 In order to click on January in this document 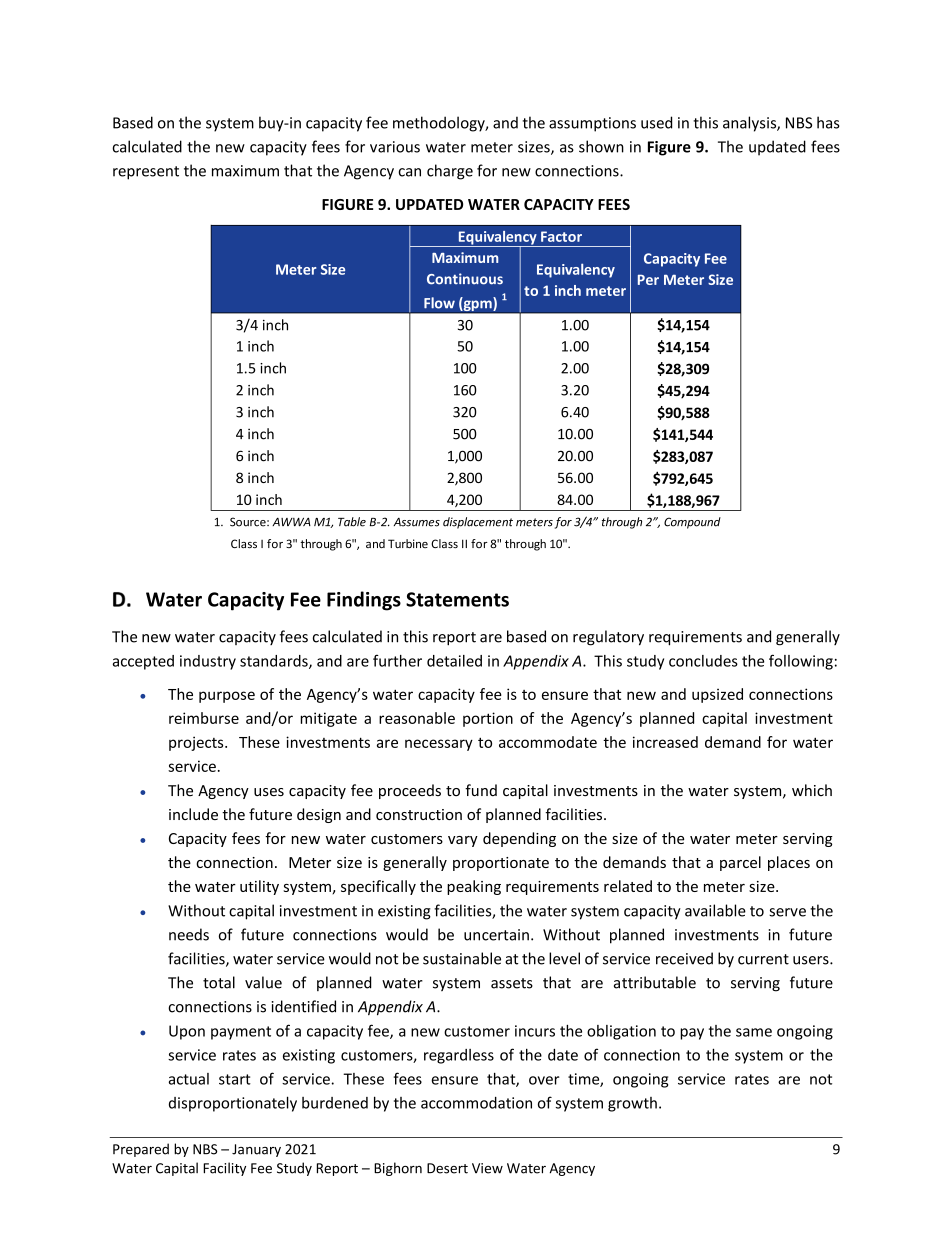, I will do `click(256, 1150)`.
